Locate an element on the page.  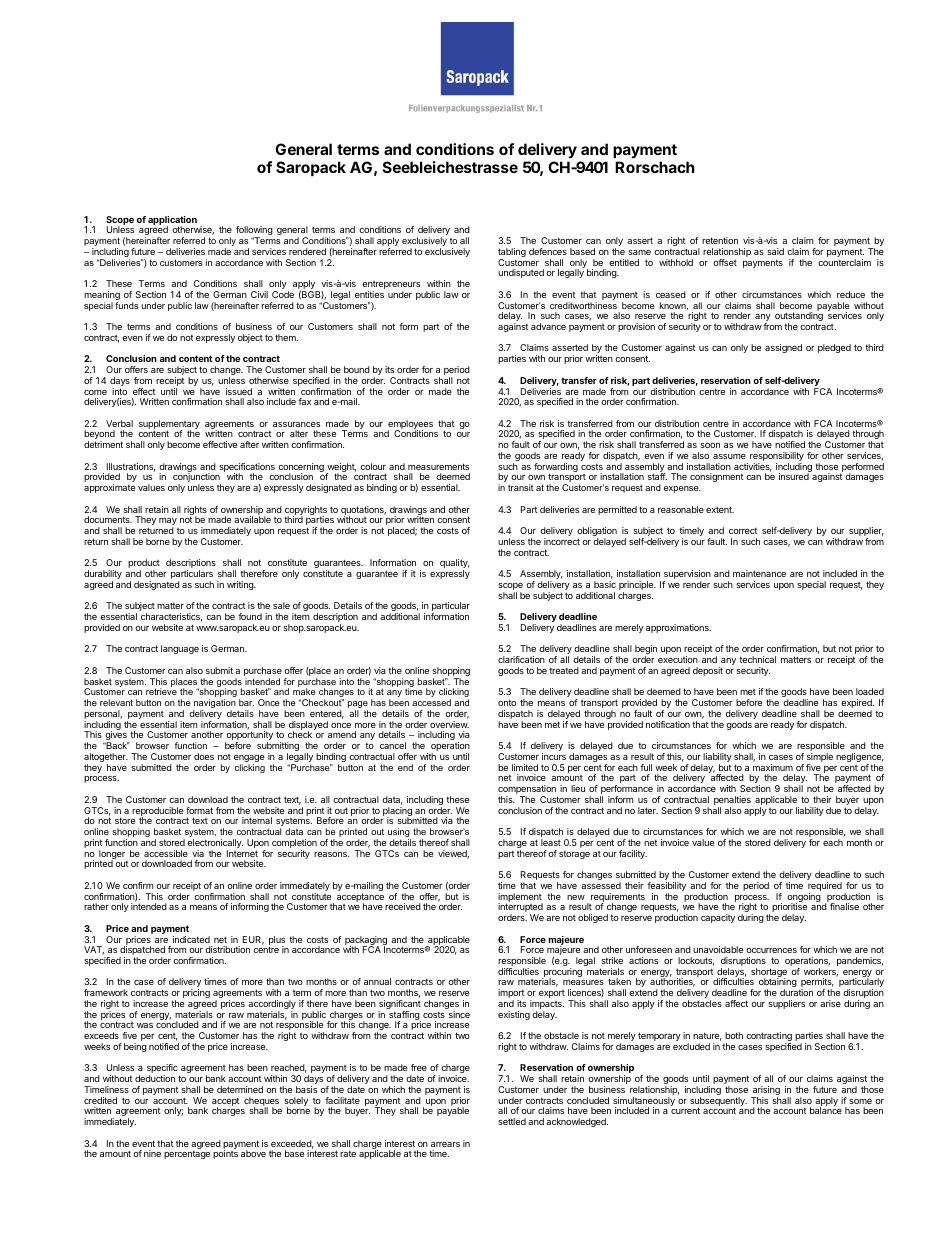
tabling is located at coordinates (512, 254).
